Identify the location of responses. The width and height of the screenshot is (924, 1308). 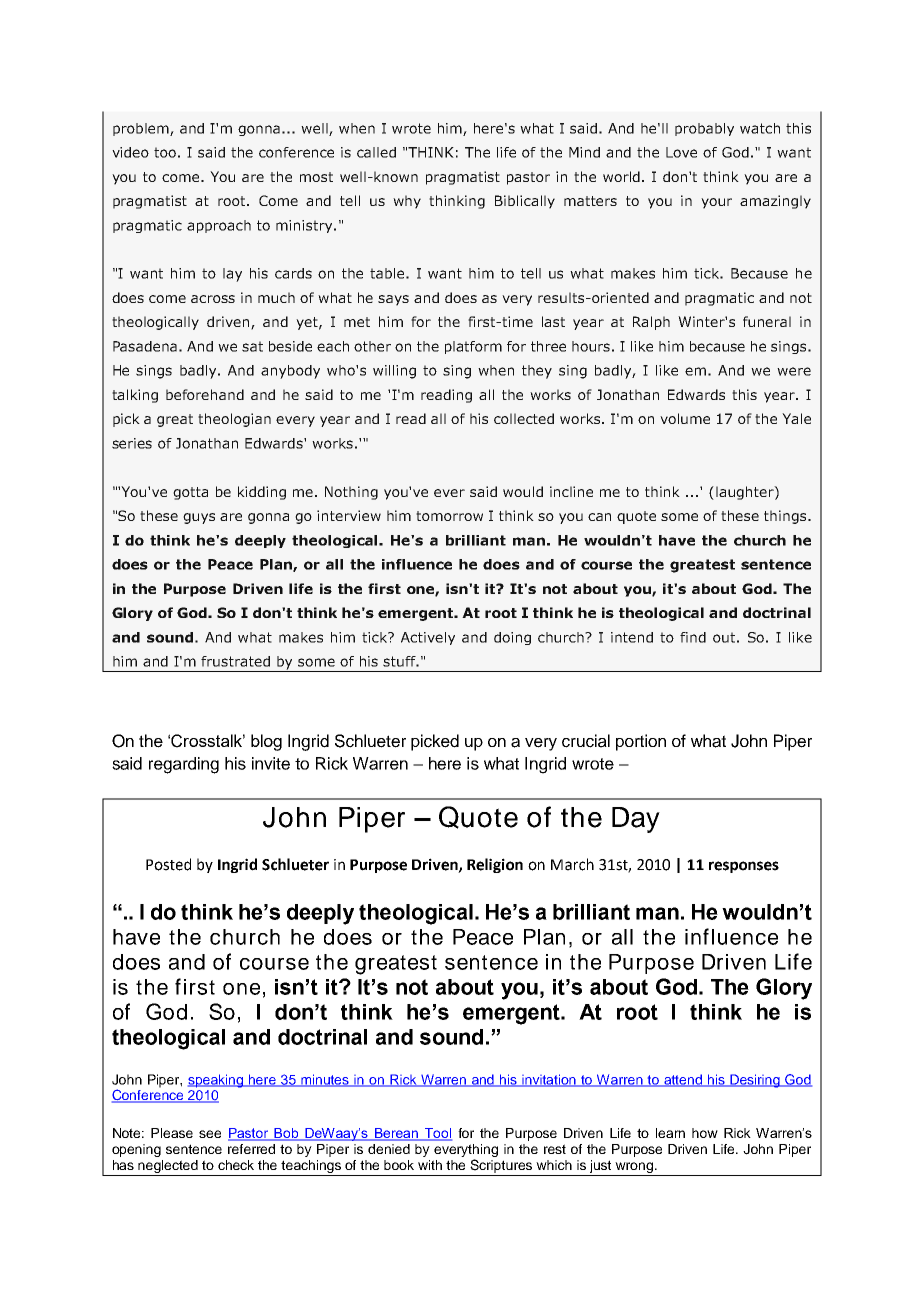
(744, 867).
